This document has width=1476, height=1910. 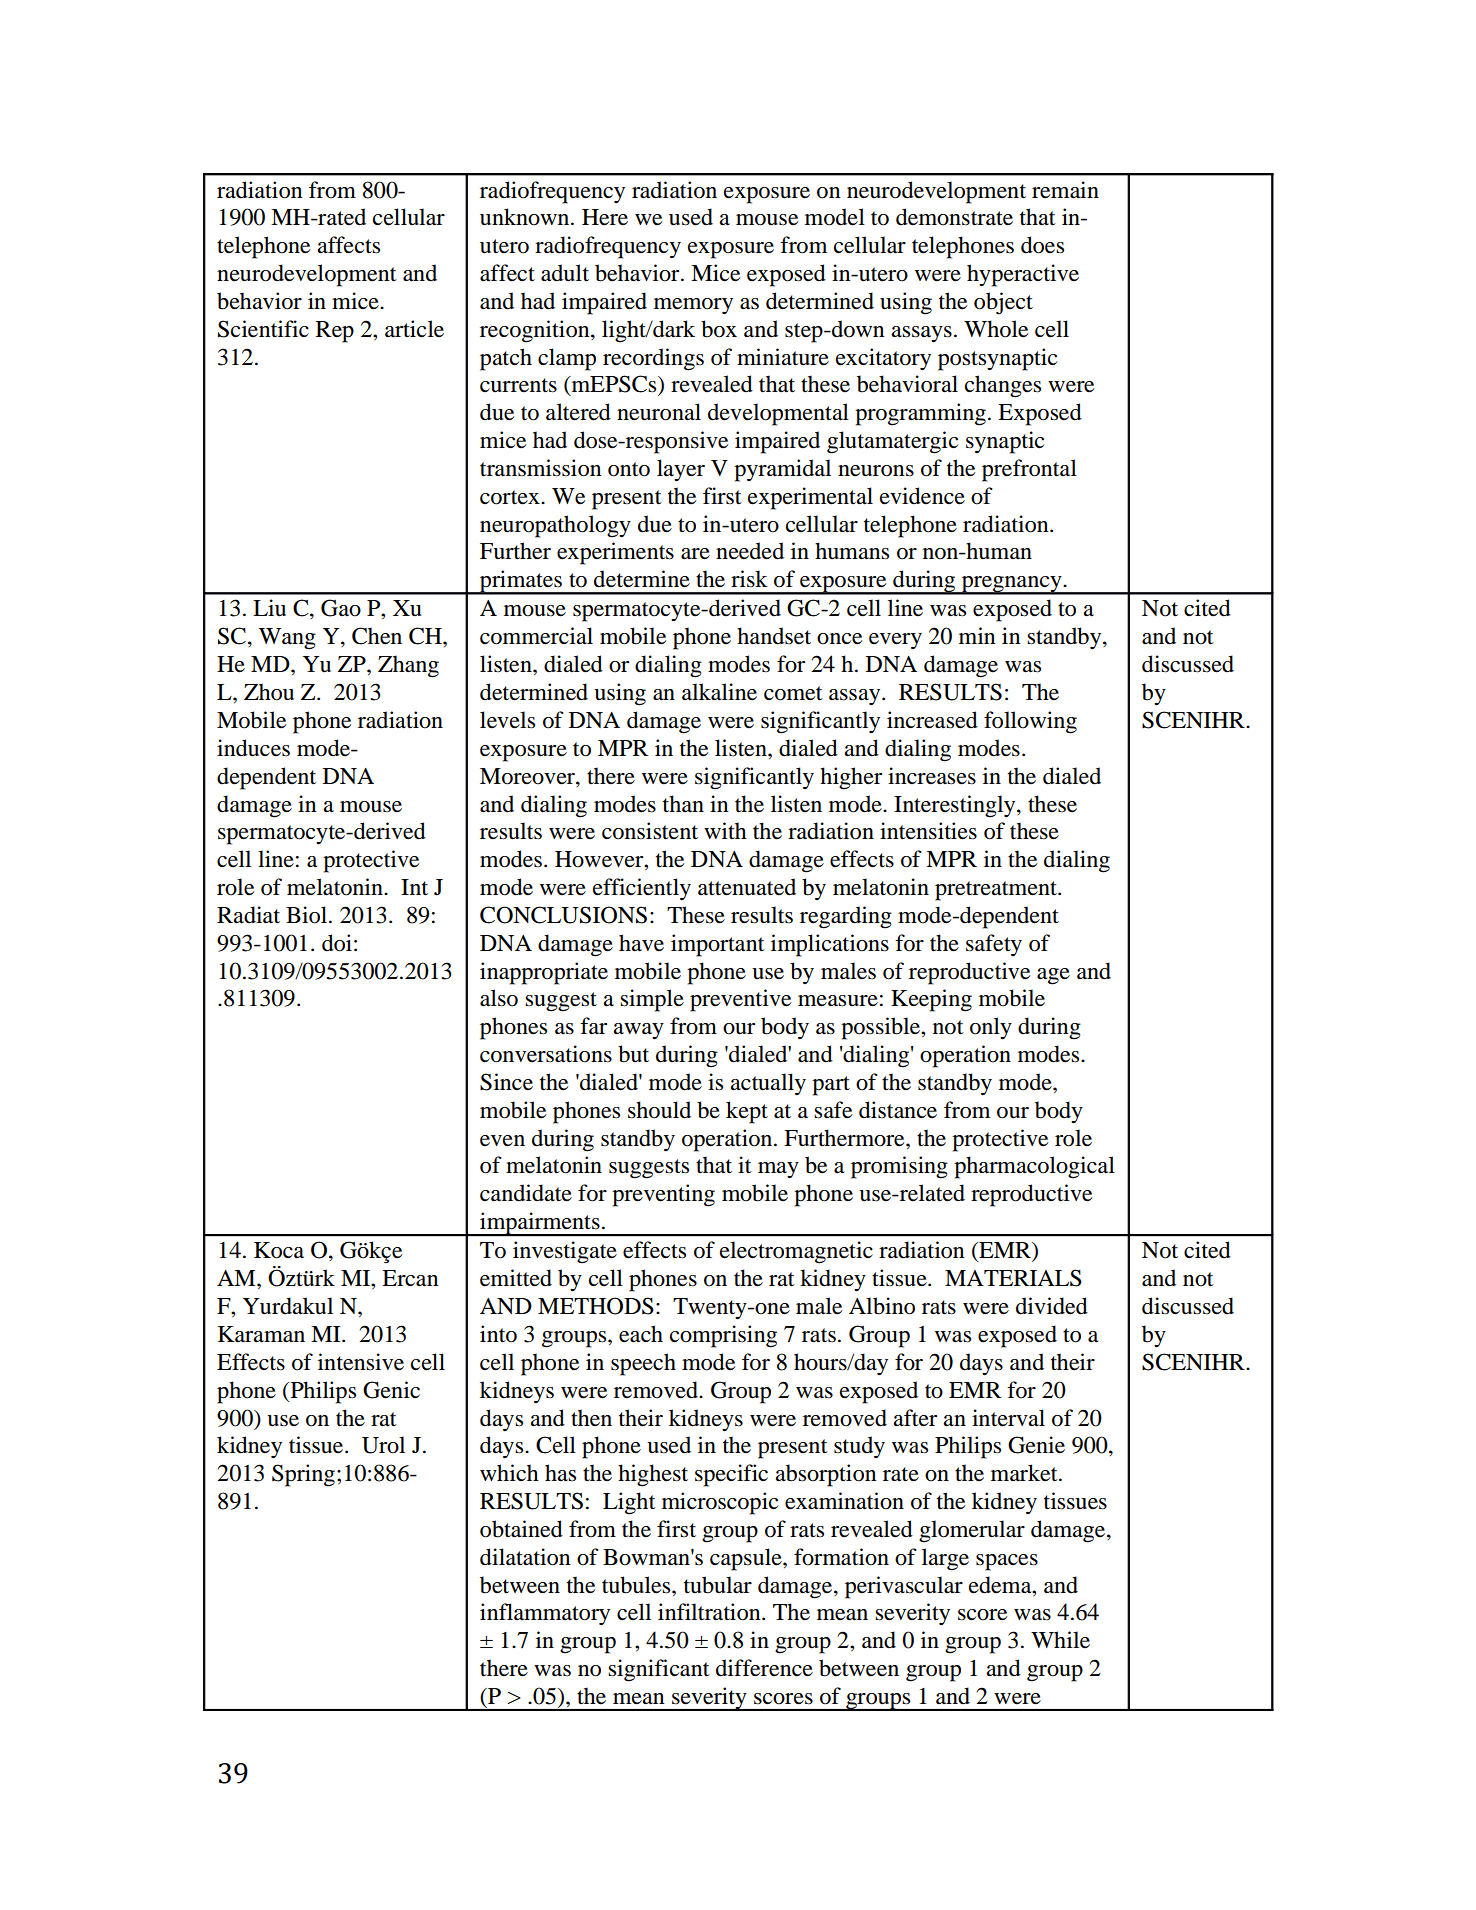 I want to click on hyperactive, so click(x=1023, y=275).
